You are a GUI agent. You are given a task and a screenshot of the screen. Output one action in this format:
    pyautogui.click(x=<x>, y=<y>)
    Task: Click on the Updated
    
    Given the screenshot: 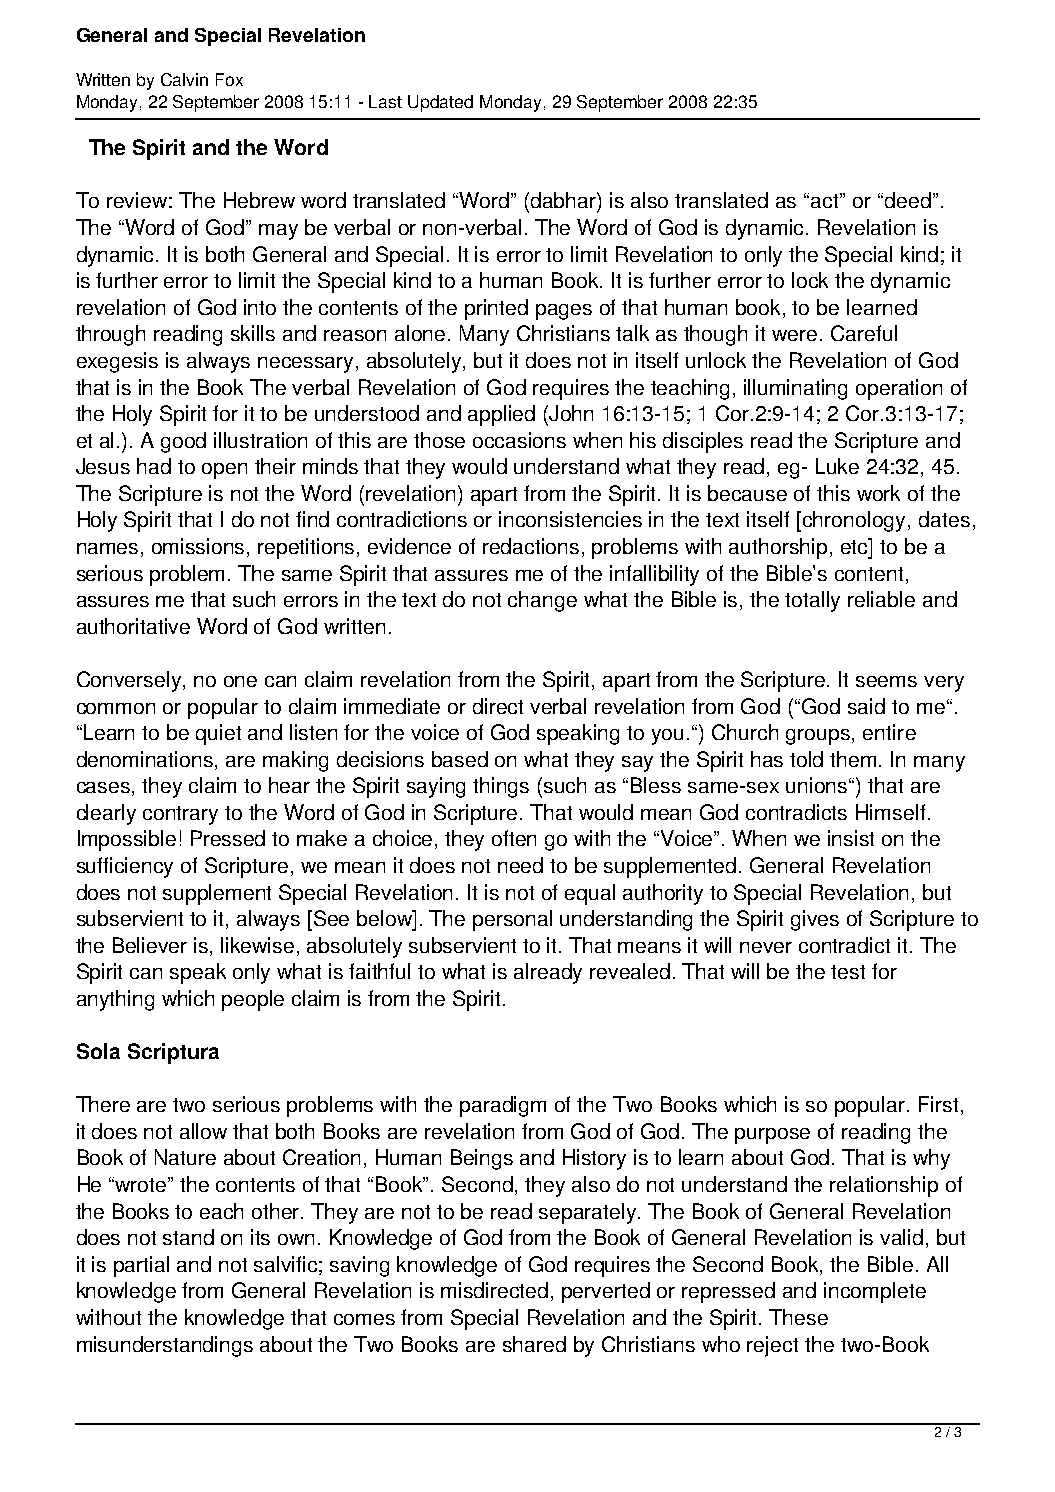 What is the action you would take?
    pyautogui.click(x=440, y=103)
